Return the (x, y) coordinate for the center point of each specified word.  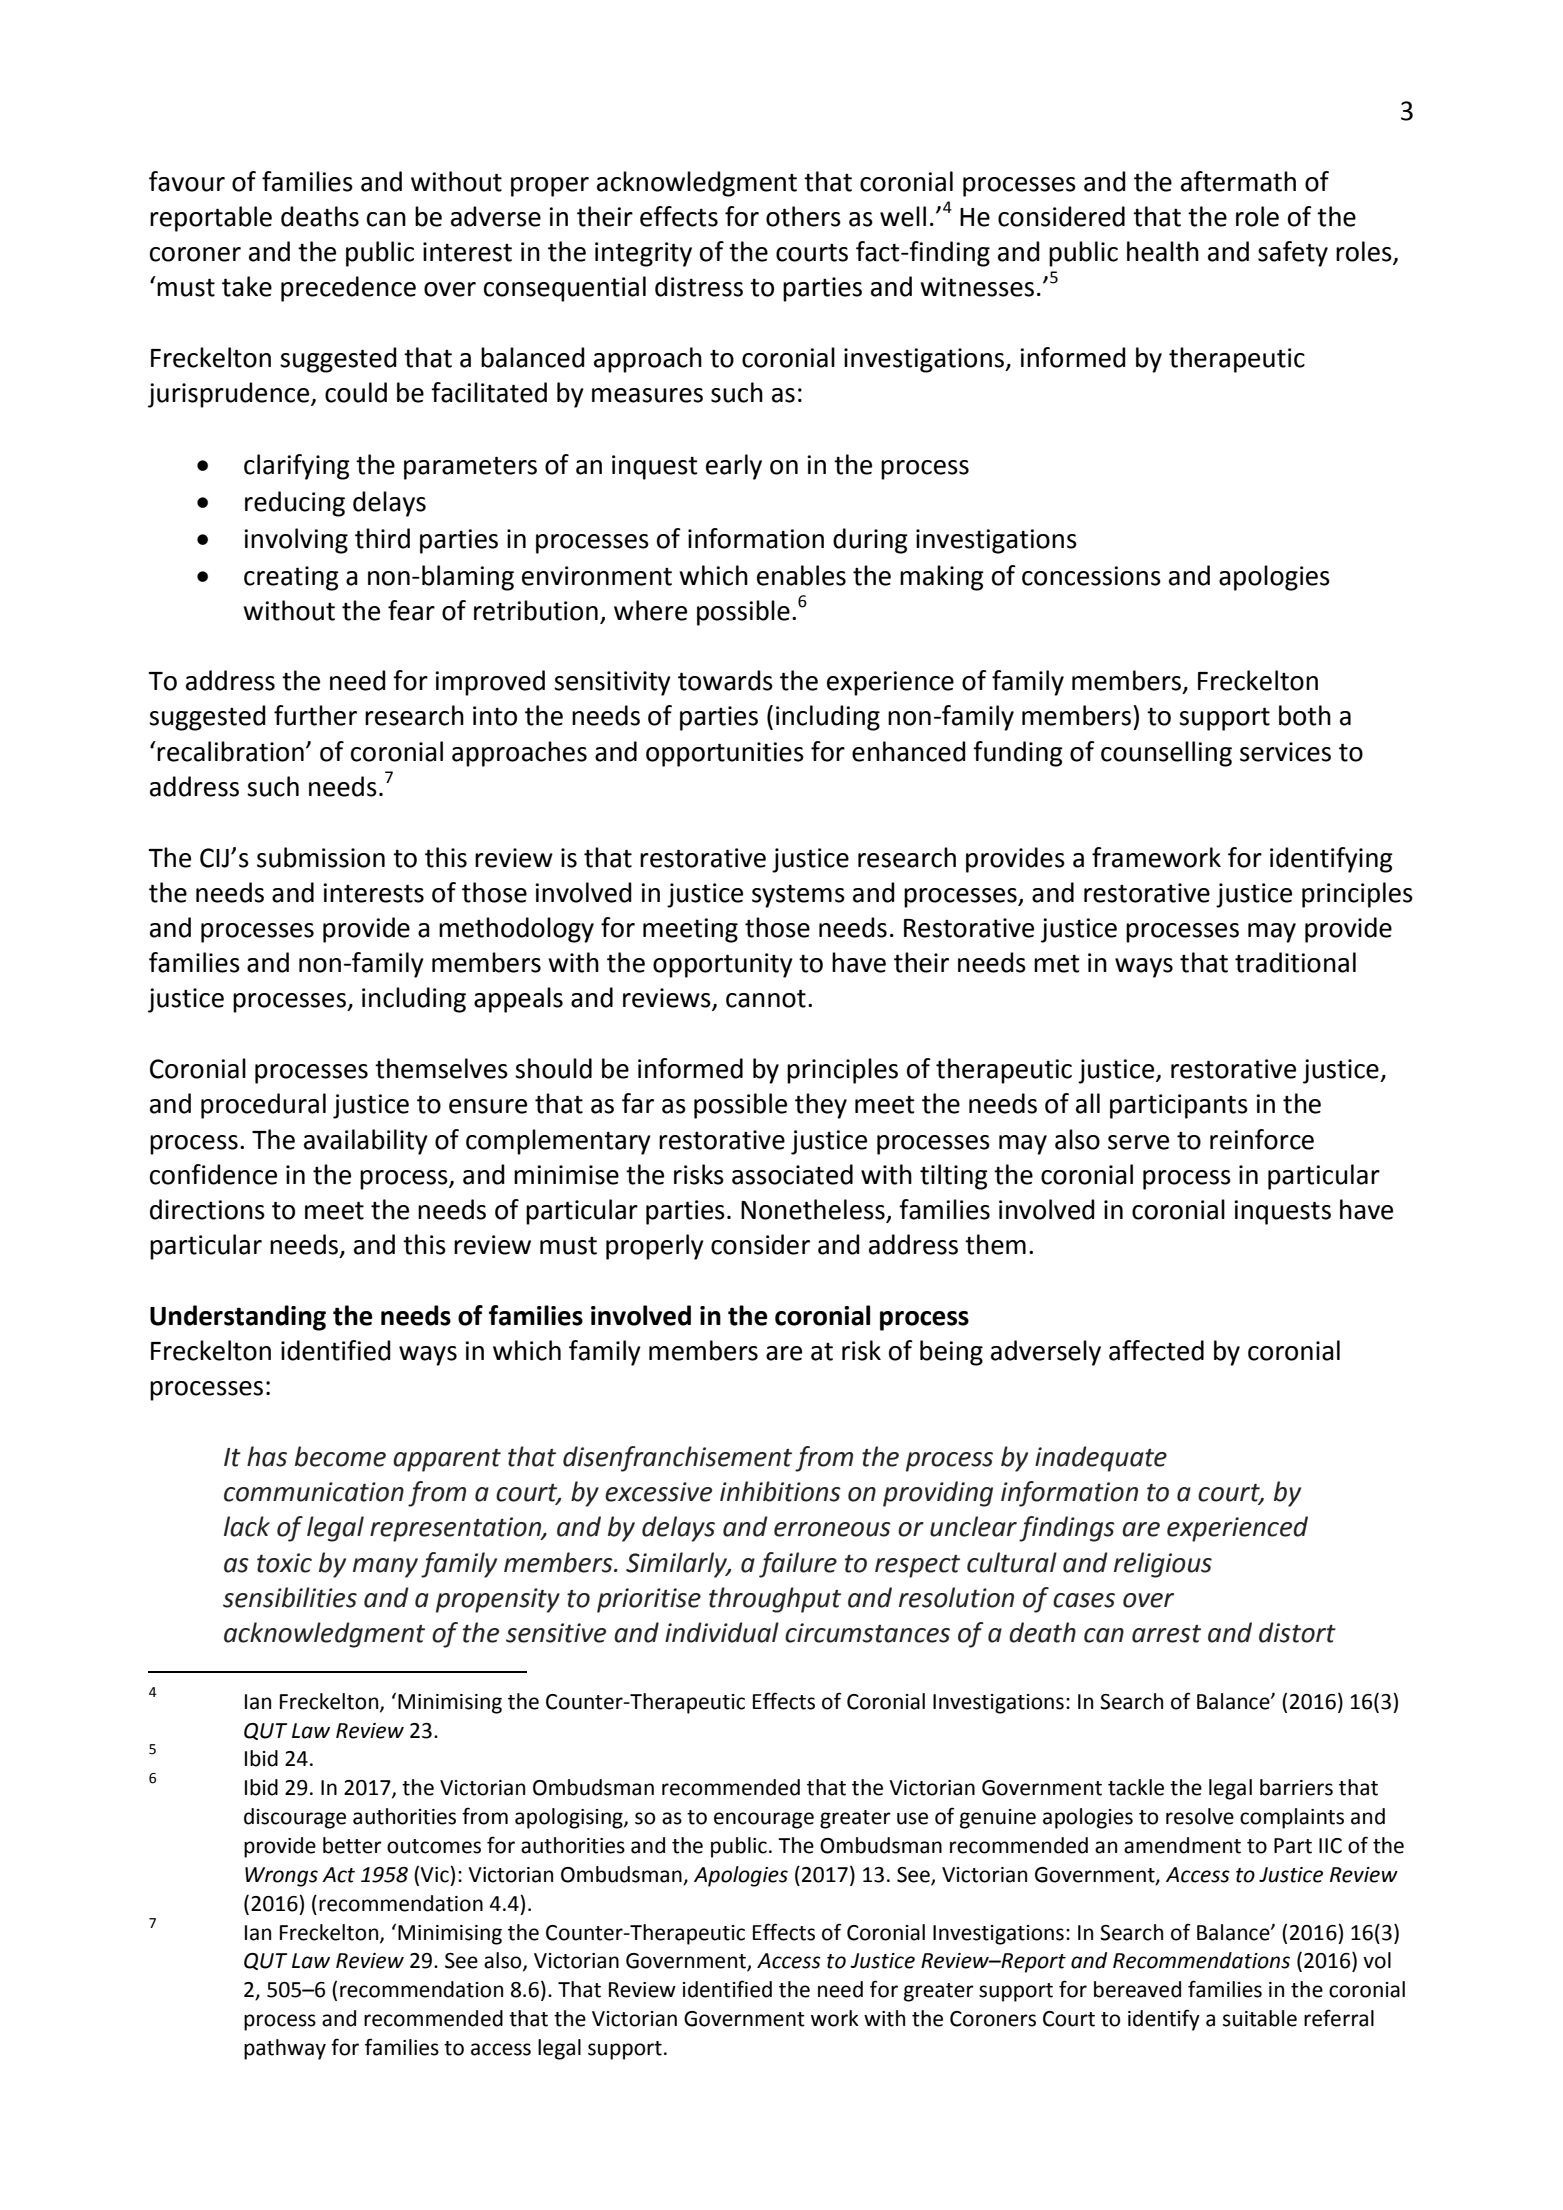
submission (321, 857)
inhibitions (780, 1491)
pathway (285, 2049)
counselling (1166, 754)
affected (1156, 1350)
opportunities (725, 754)
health (1163, 251)
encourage (764, 1820)
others (803, 216)
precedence (348, 289)
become (340, 1456)
